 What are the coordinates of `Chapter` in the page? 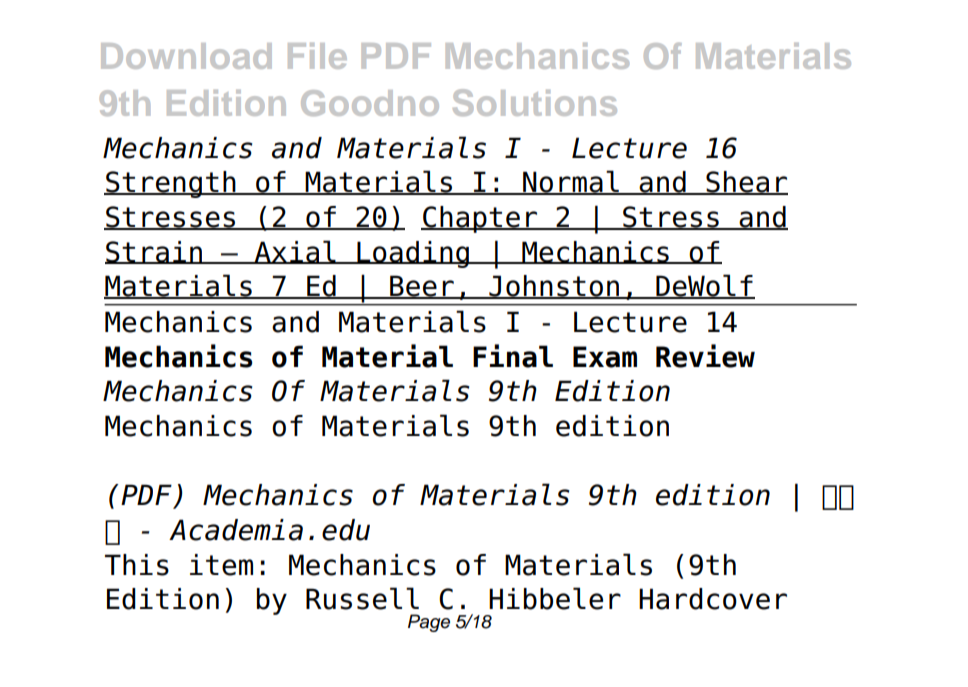 It's located at (480, 219).
